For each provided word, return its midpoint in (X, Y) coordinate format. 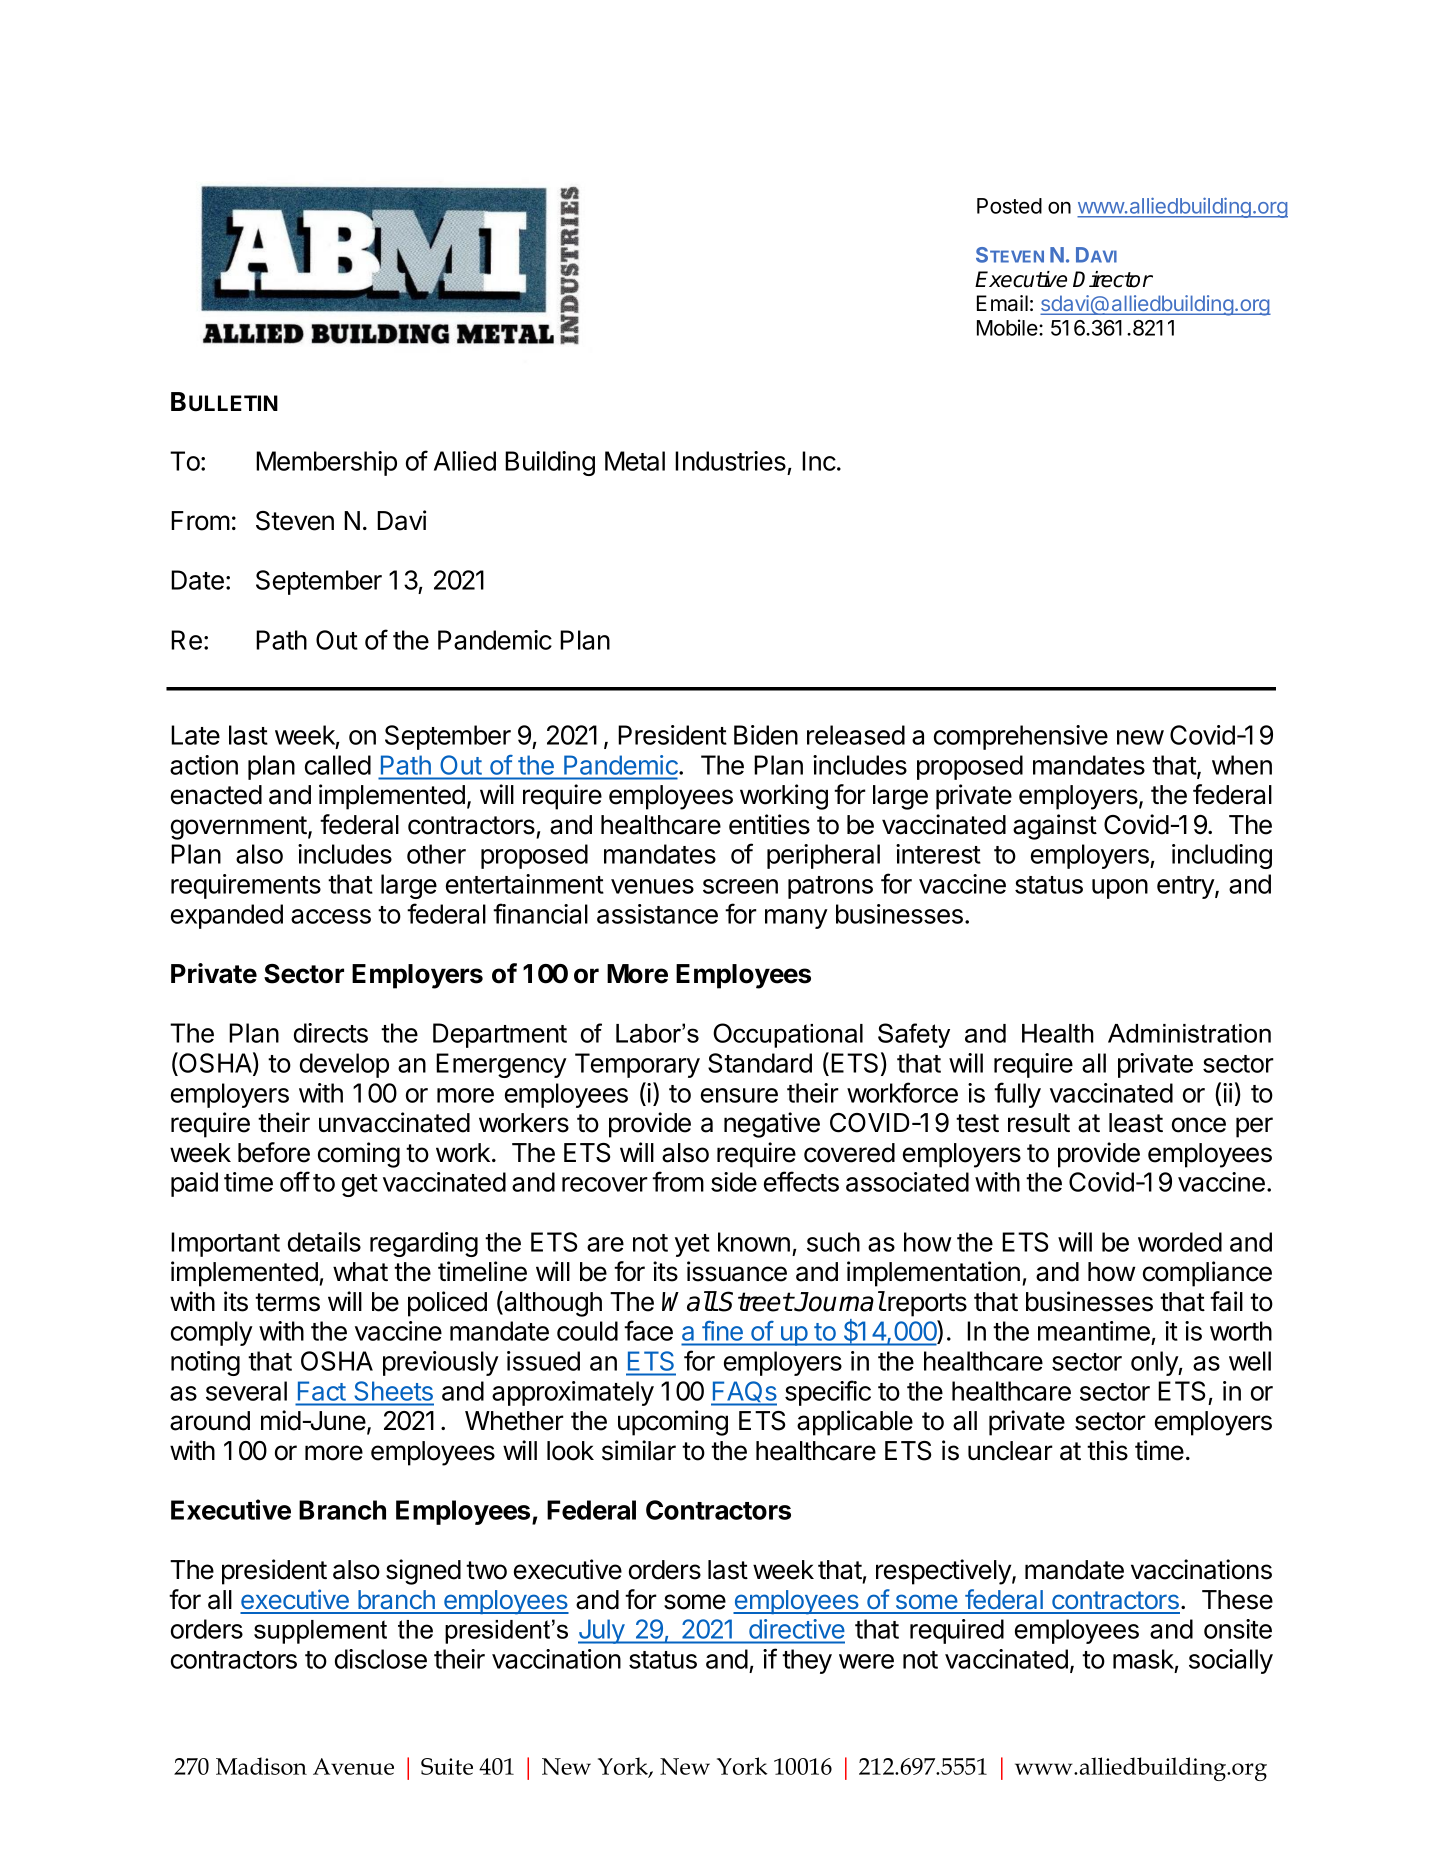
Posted (1009, 206)
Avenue (353, 1766)
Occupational (788, 1035)
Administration (1189, 1033)
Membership (326, 463)
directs (331, 1033)
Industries (730, 461)
